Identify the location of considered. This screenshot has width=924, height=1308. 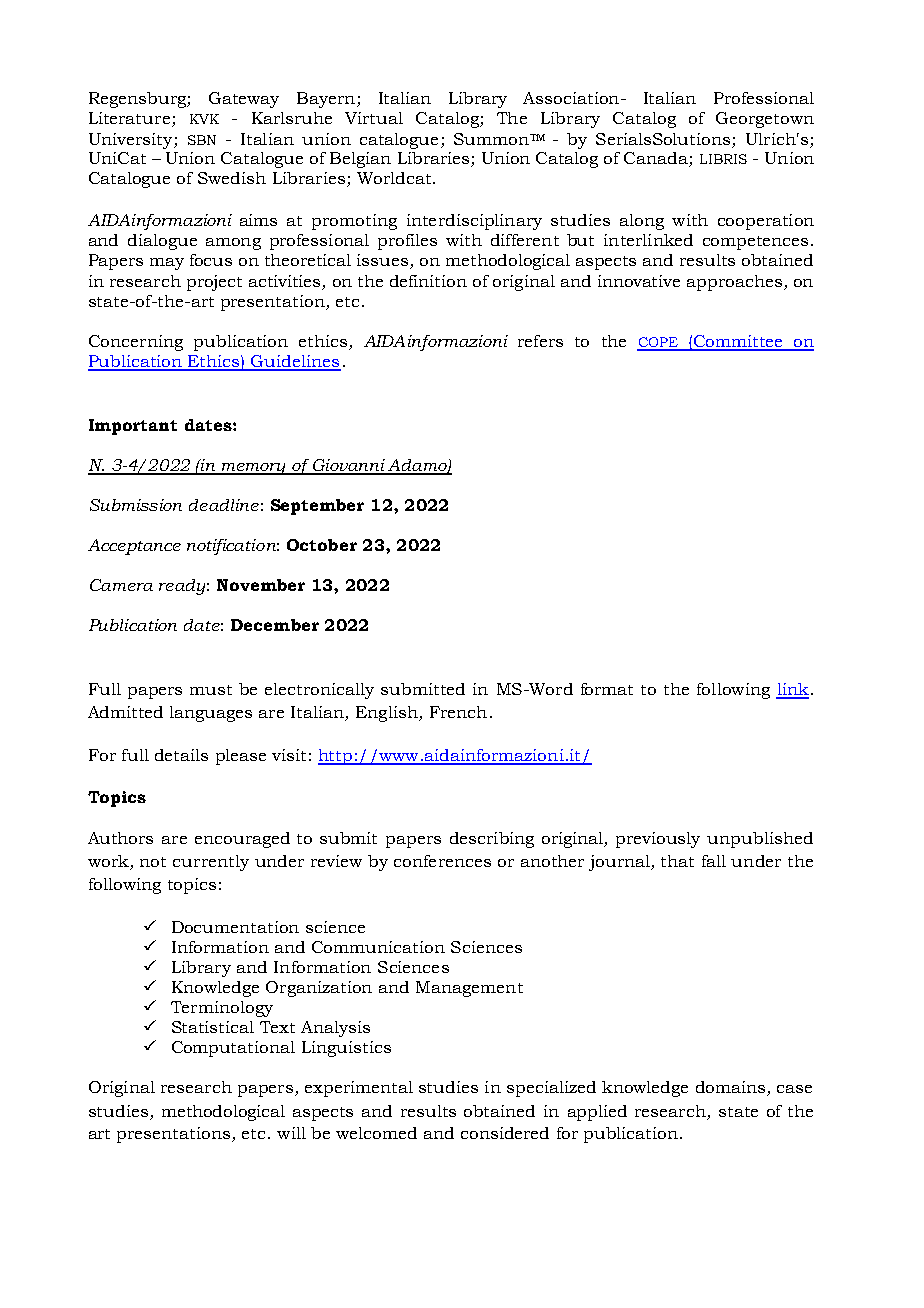
(505, 1133).
